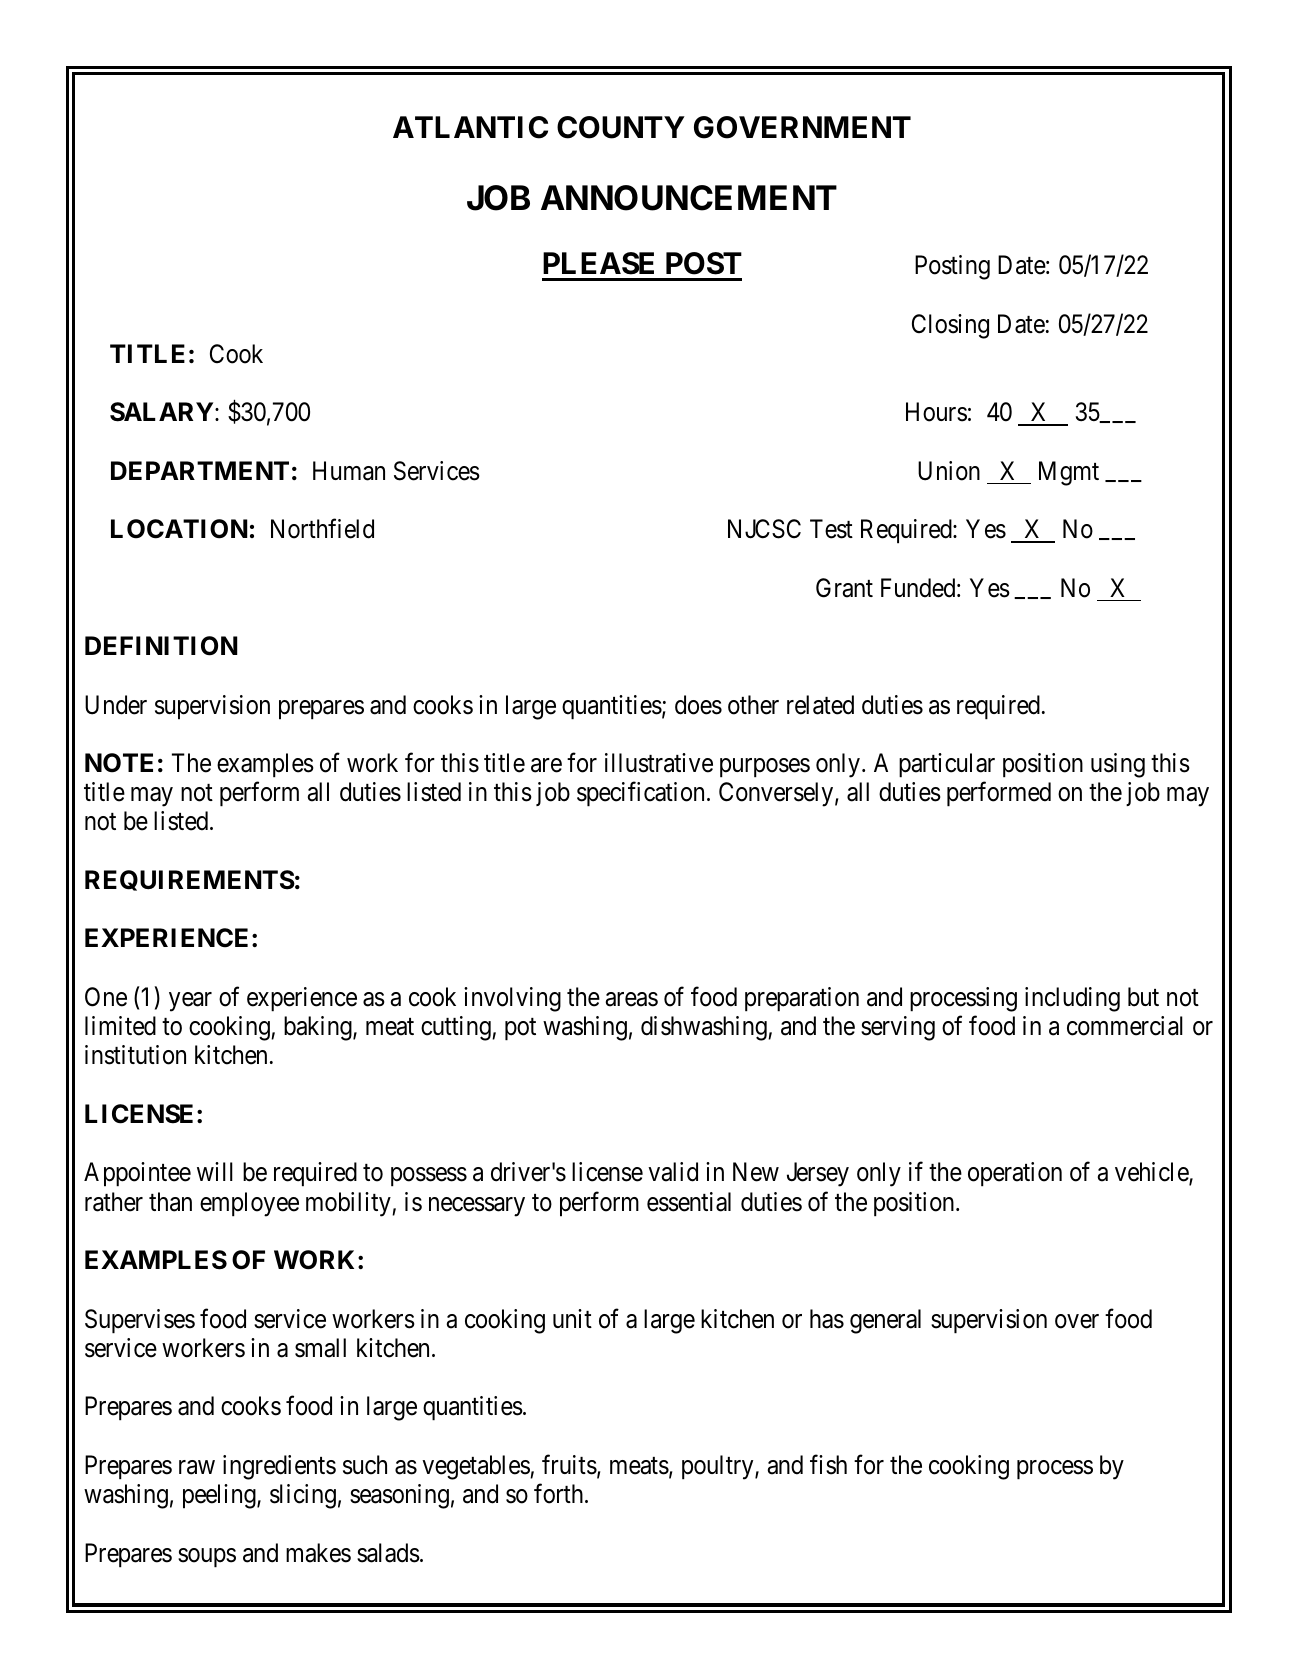  Describe the element at coordinates (470, 127) in the screenshot. I see `ATLANTIC` at that location.
